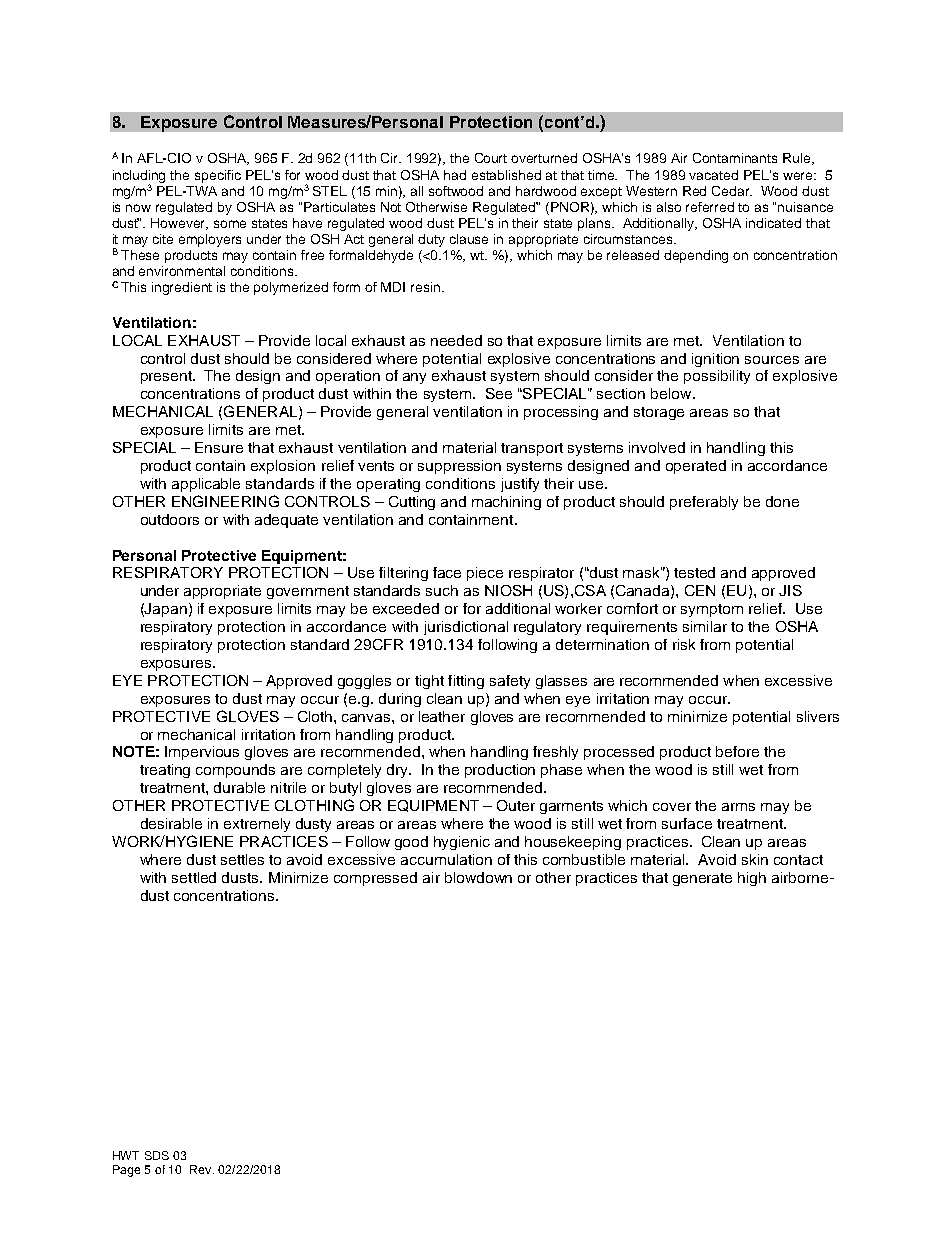 The height and width of the image is (1233, 952). I want to click on preferably, so click(704, 503).
